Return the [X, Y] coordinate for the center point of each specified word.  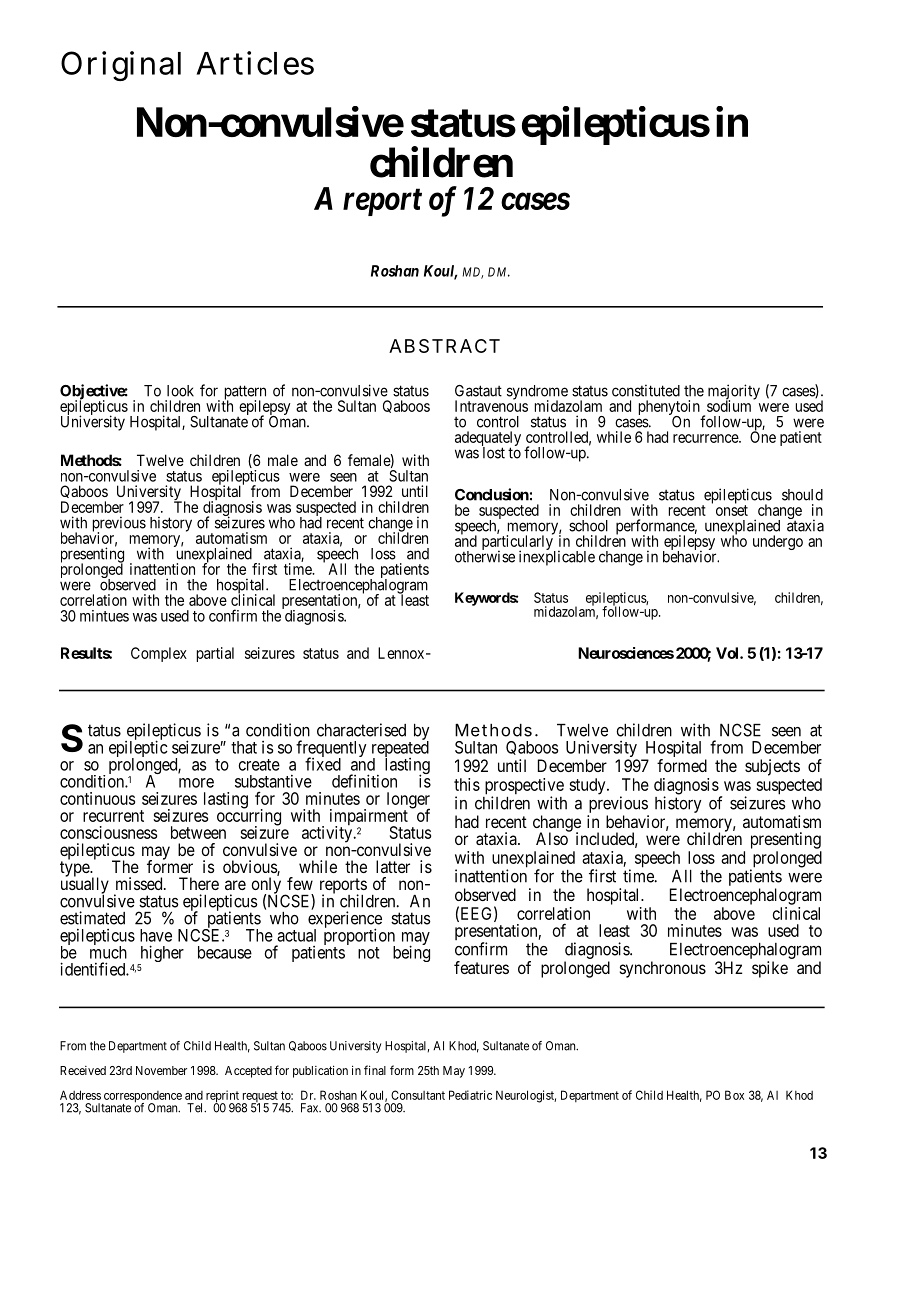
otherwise [485, 556]
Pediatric [470, 1095]
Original [121, 66]
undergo [778, 542]
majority [734, 393]
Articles [255, 63]
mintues [104, 616]
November [161, 1070]
